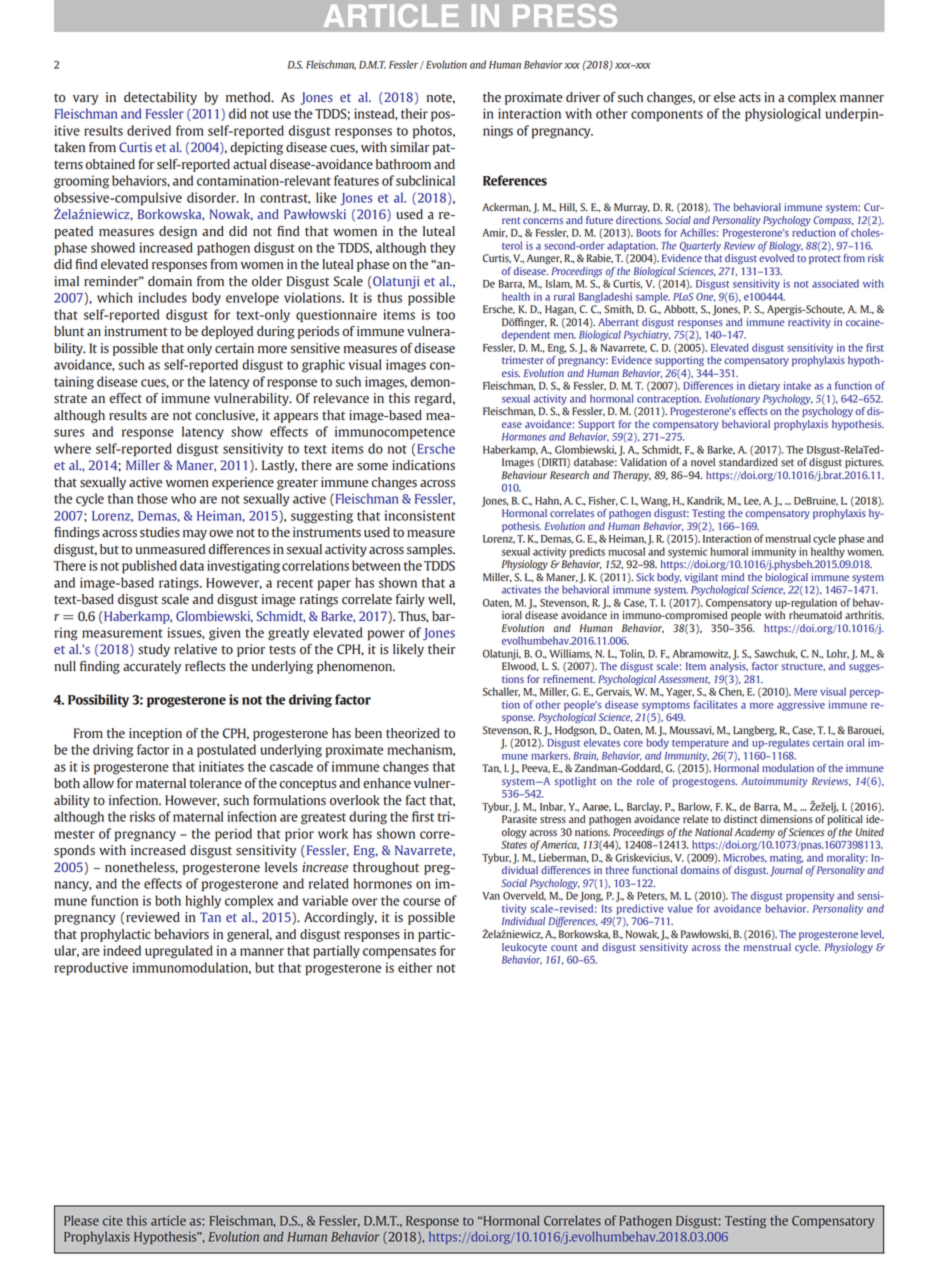 This image has height=1270, width=952. I want to click on article, so click(168, 1220).
